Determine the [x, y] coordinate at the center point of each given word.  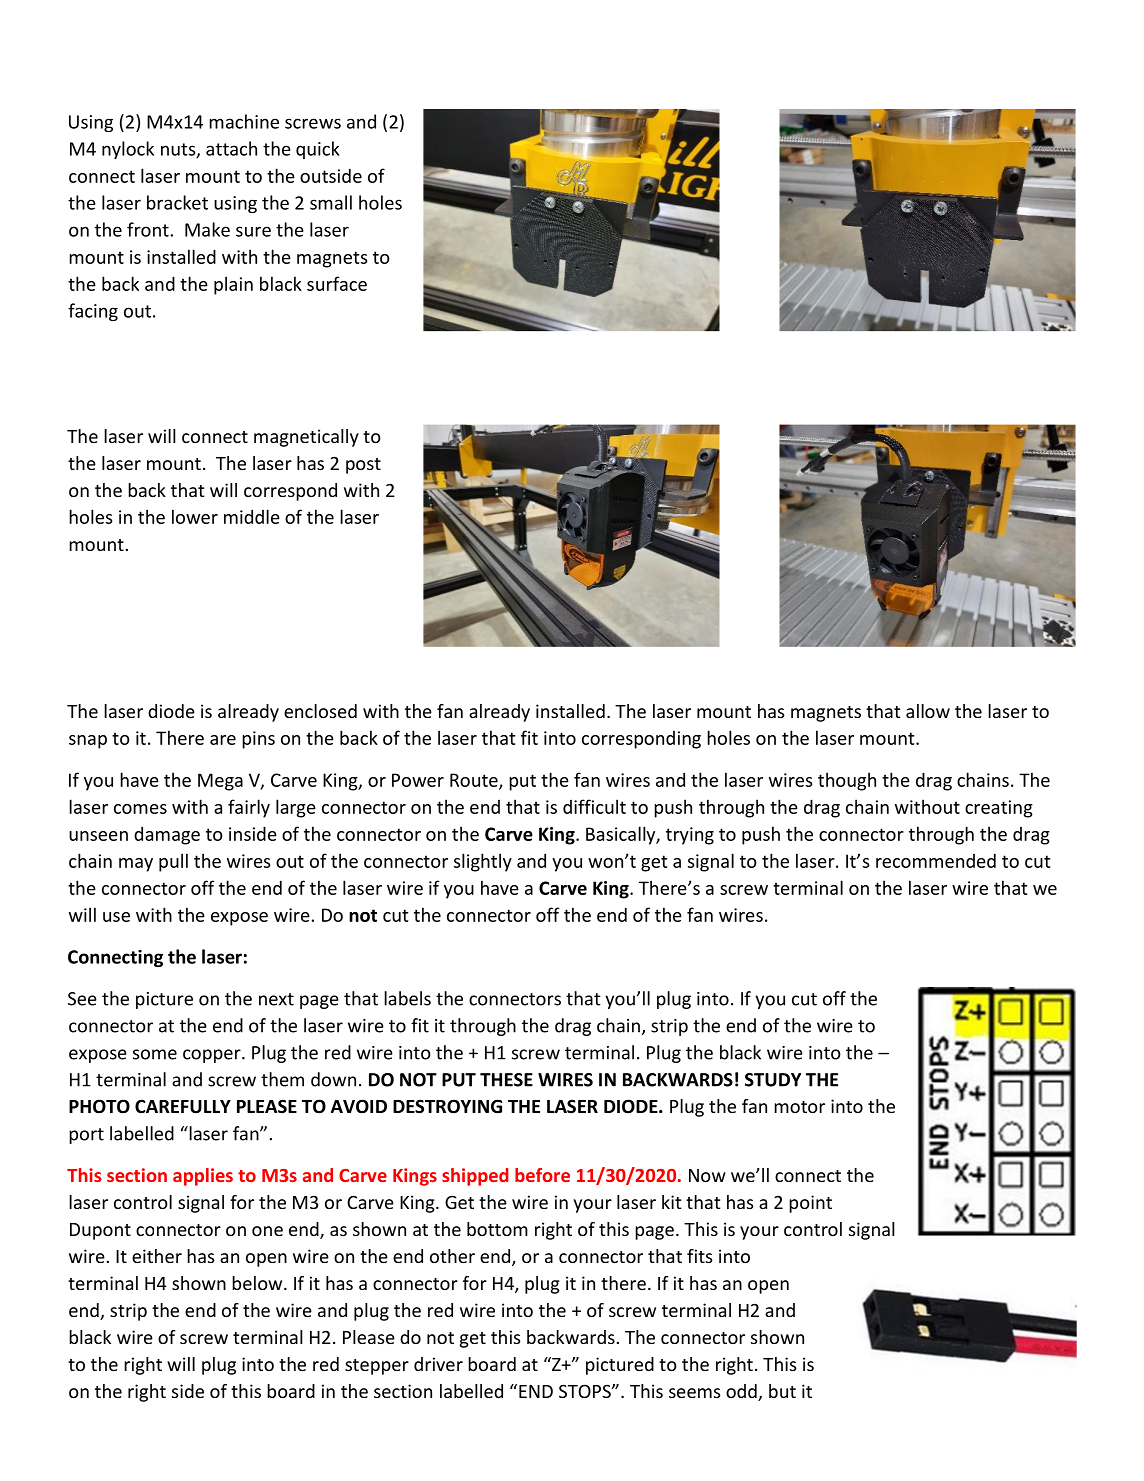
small [331, 202]
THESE [506, 1080]
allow [928, 711]
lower [195, 516]
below [258, 1283]
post [363, 466]
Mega [220, 782]
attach [231, 148]
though [847, 781]
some [155, 1054]
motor [799, 1107]
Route [475, 781]
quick [318, 150]
